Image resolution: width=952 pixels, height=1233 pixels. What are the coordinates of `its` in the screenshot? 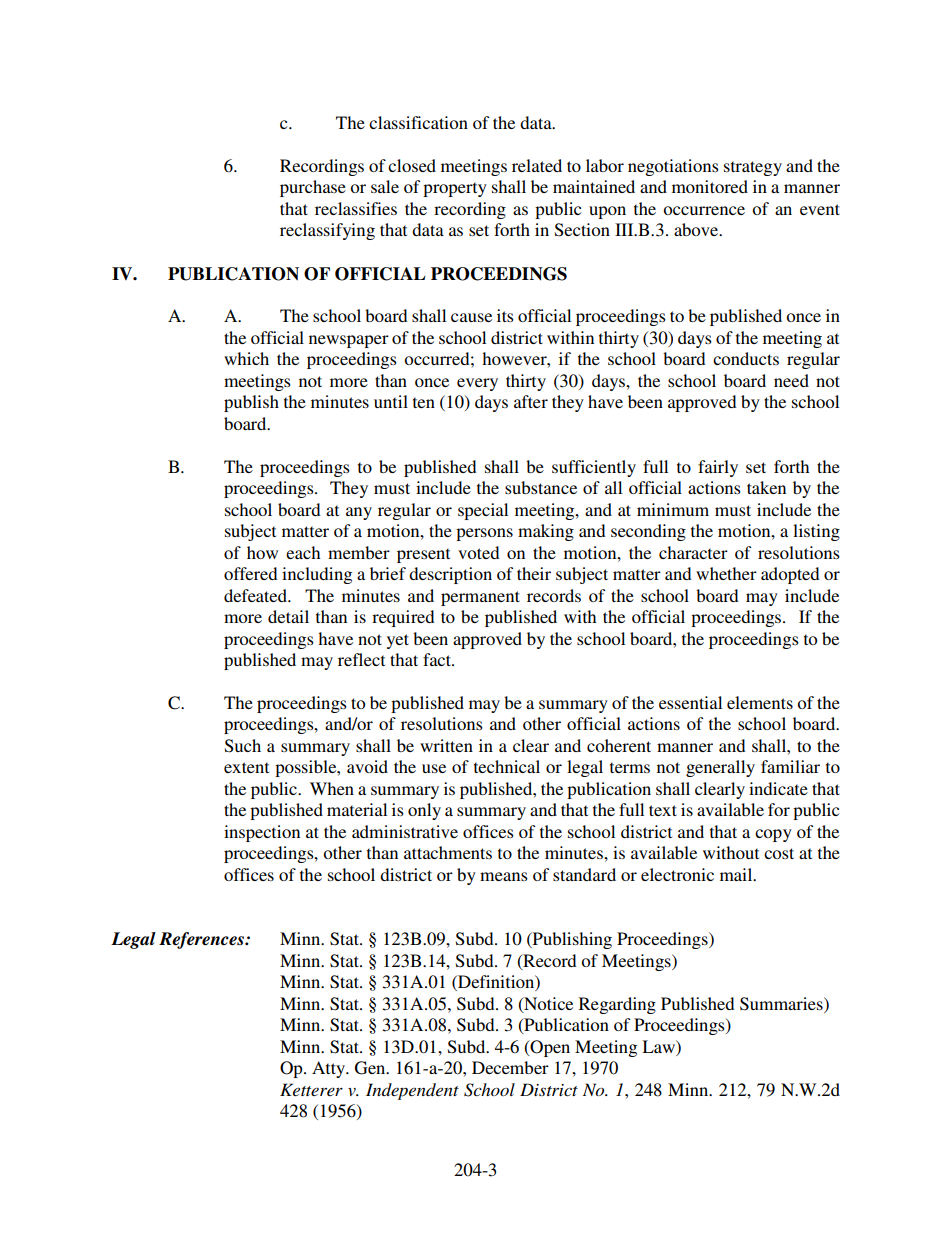 It's located at (505, 315).
